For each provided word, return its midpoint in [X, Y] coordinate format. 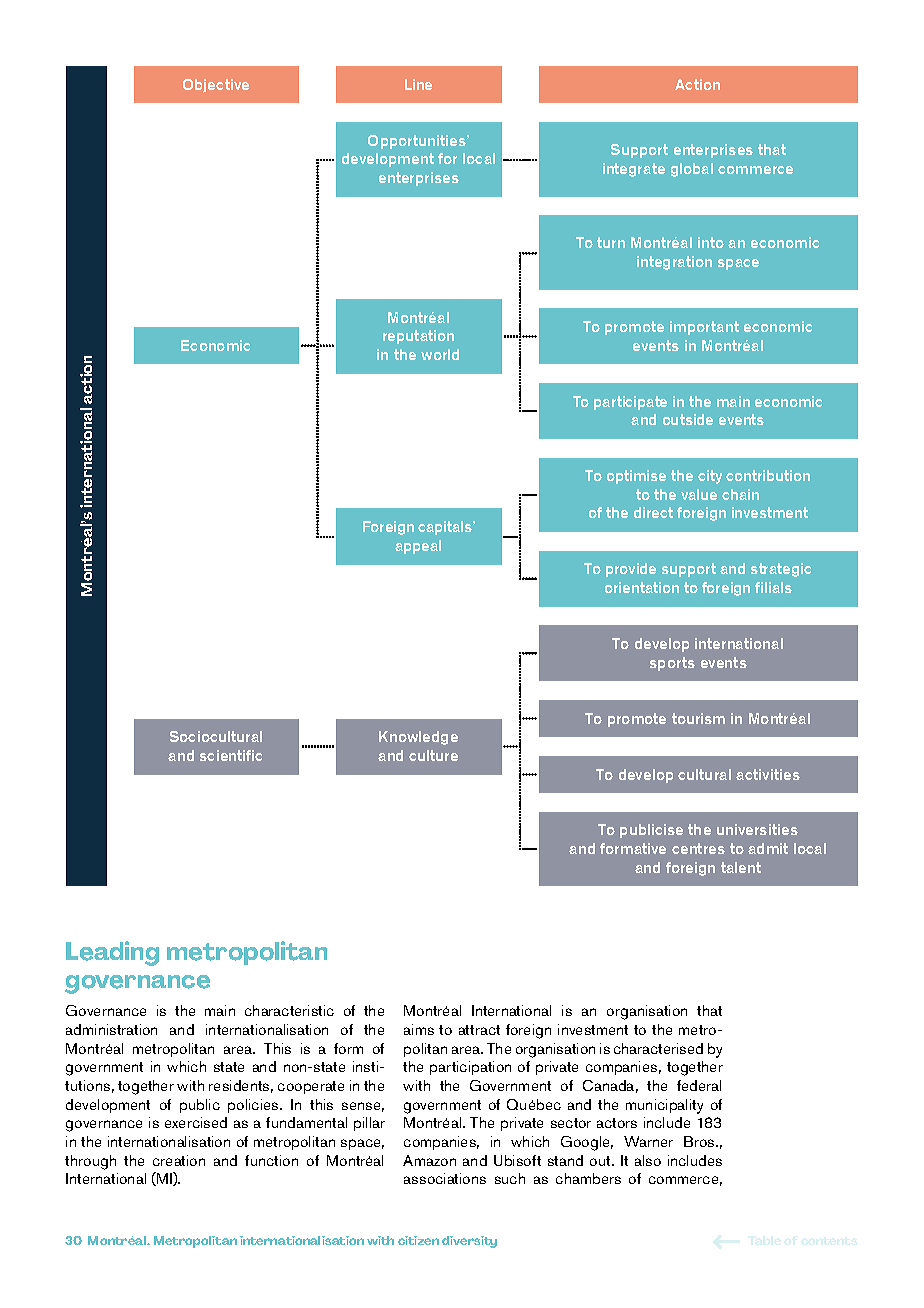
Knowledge [418, 738]
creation [179, 1160]
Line [418, 84]
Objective [216, 86]
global [692, 170]
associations [445, 1178]
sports [672, 664]
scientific [231, 755]
